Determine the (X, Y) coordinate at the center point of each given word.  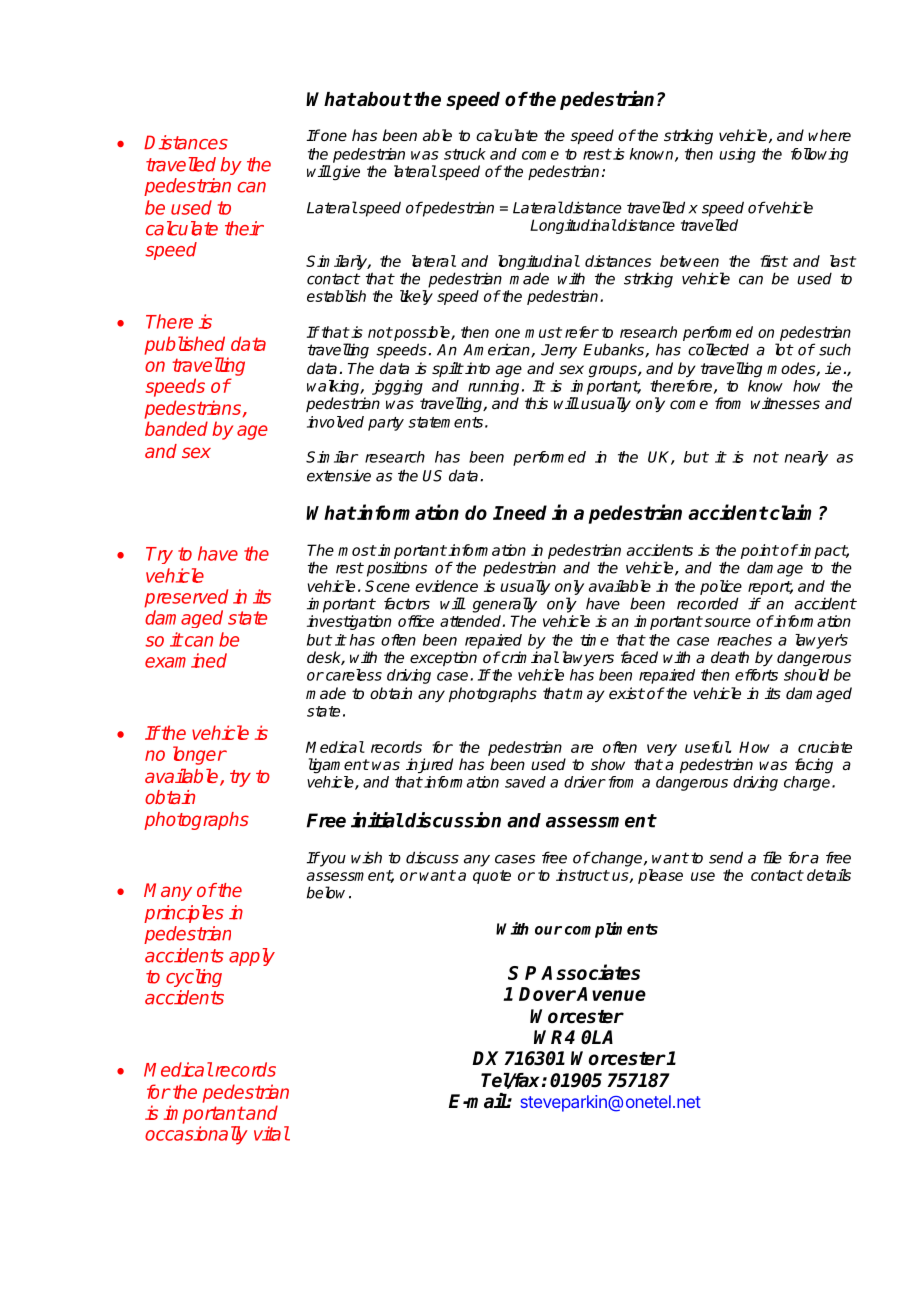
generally (505, 605)
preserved (186, 598)
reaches (744, 640)
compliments (611, 930)
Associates (590, 972)
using (737, 155)
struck (465, 154)
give (346, 173)
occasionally (196, 1135)
